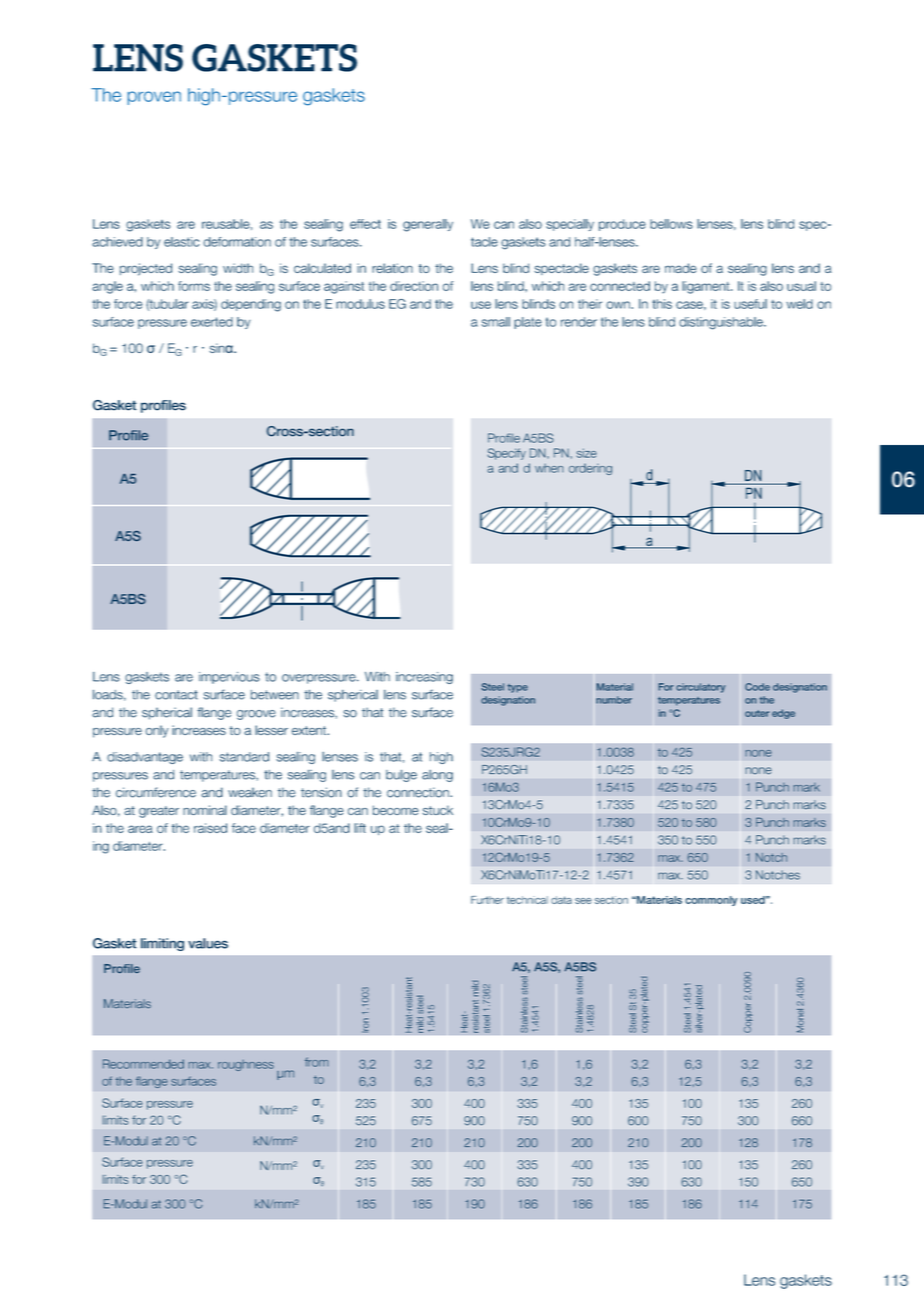  What do you see at coordinates (229, 678) in the screenshot?
I see `impervious` at bounding box center [229, 678].
